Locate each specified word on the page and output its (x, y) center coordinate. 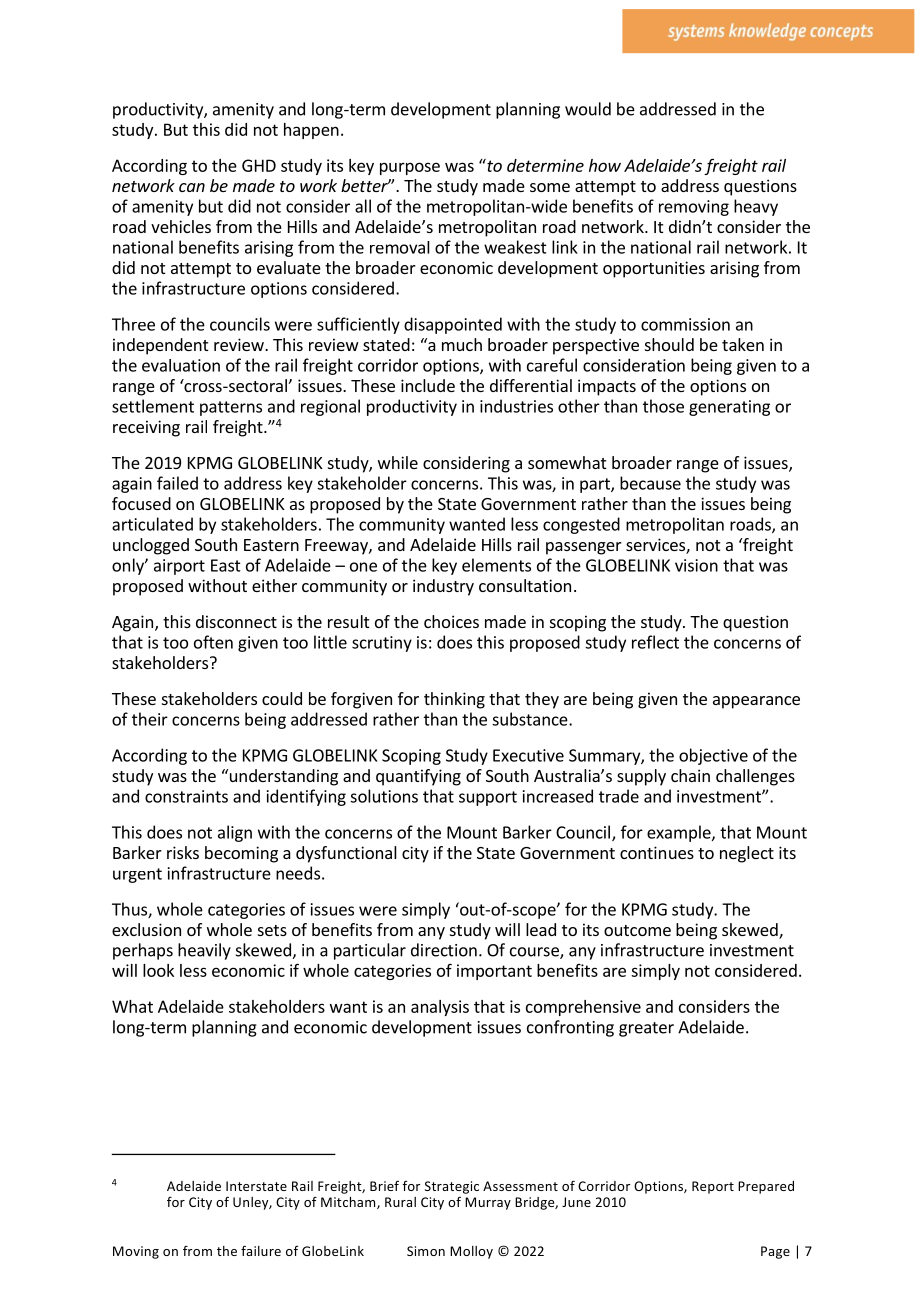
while (398, 462)
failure (261, 1250)
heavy (756, 207)
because (650, 483)
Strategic (452, 1187)
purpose (410, 168)
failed (177, 483)
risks (183, 852)
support (488, 798)
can (192, 187)
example (680, 833)
